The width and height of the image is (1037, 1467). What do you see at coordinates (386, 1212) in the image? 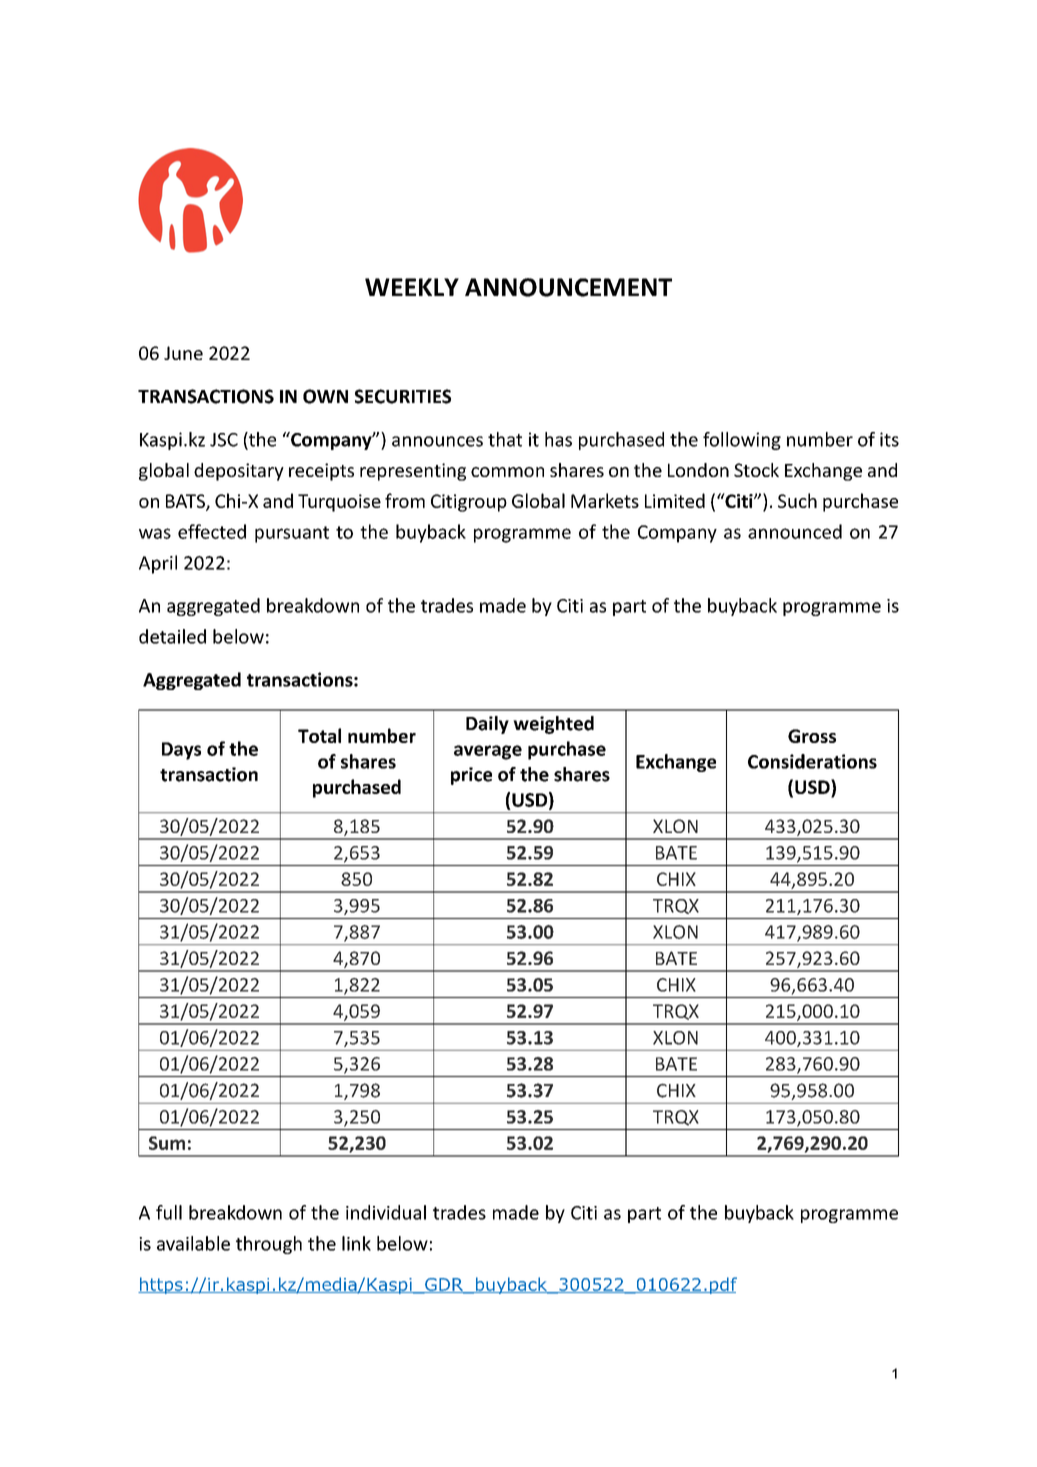
I see `individual` at bounding box center [386, 1212].
